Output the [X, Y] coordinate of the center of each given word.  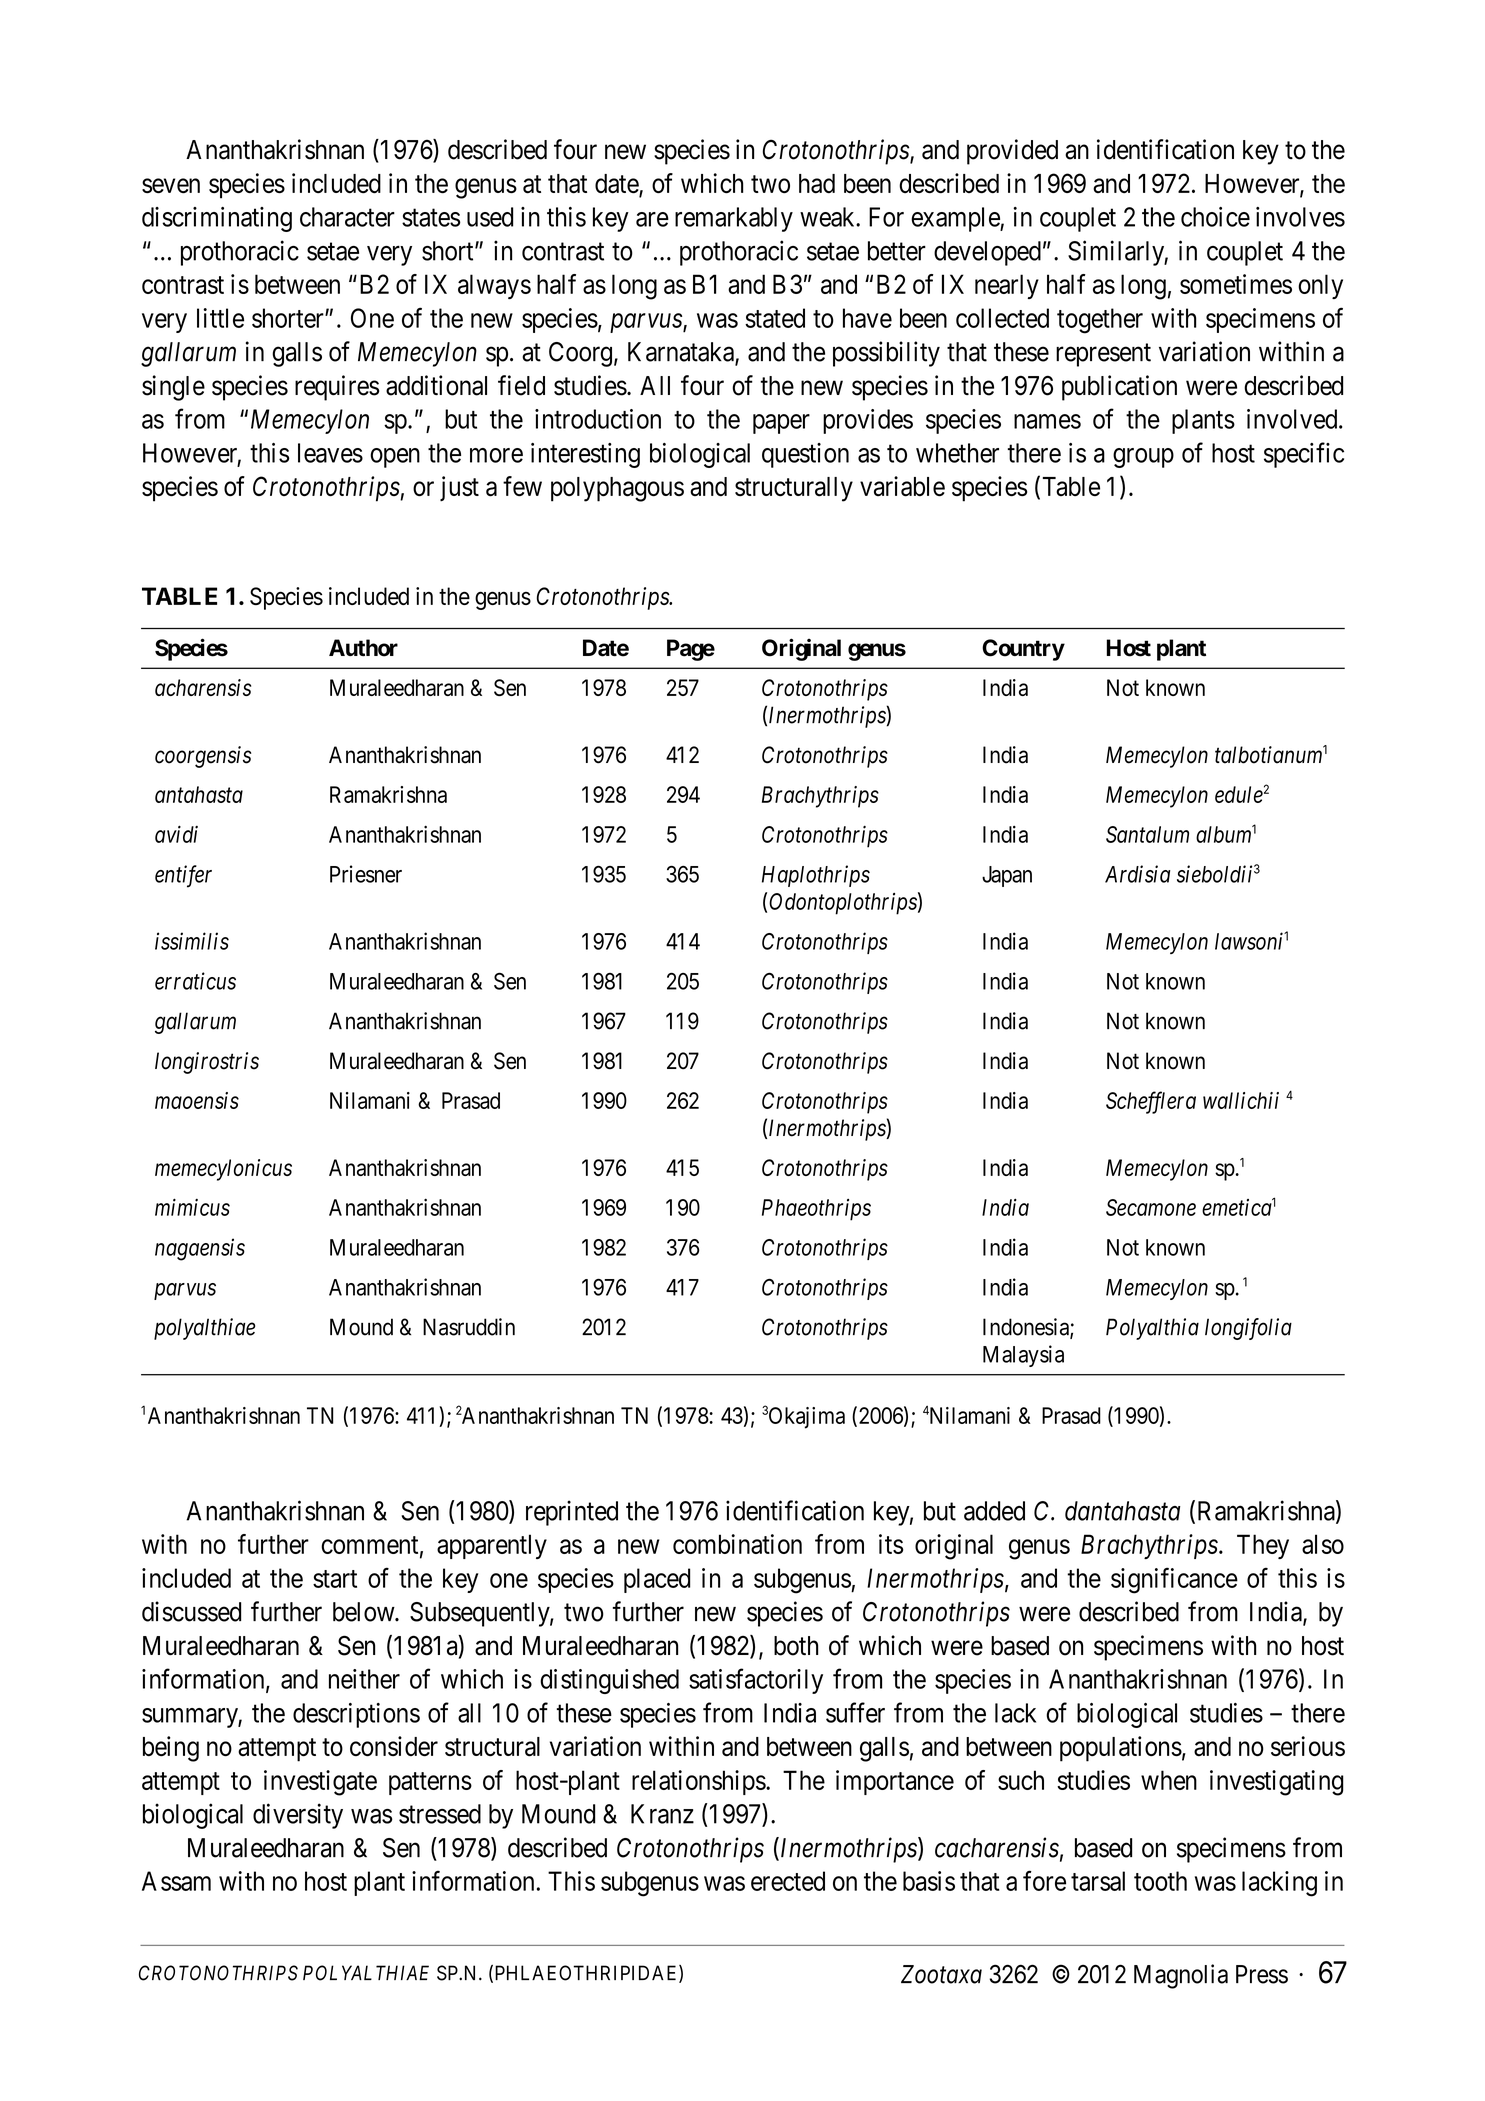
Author [363, 648]
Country [1023, 650]
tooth [1160, 1881]
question [805, 455]
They [1263, 1546]
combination [737, 1544]
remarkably [734, 219]
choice [1215, 217]
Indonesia [1027, 1328]
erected [788, 1881]
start [335, 1579]
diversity [298, 1816]
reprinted [572, 1513]
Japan [1007, 876]
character [347, 217]
